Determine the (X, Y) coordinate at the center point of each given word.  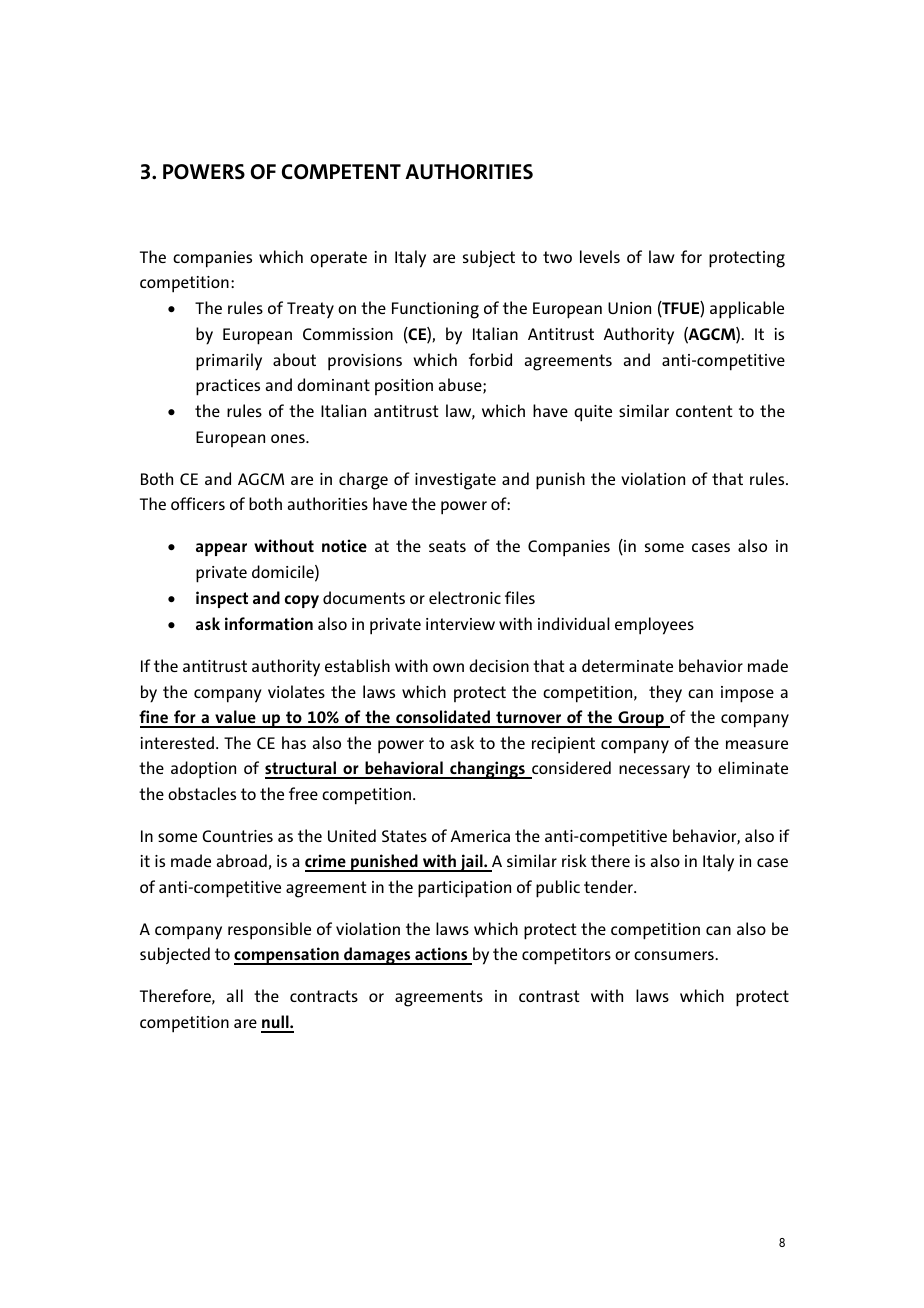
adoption (203, 770)
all (235, 995)
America (480, 836)
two (557, 257)
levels (600, 256)
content (704, 411)
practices (228, 387)
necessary (654, 772)
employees (654, 626)
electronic (465, 597)
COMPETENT (341, 172)
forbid (490, 359)
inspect (222, 599)
